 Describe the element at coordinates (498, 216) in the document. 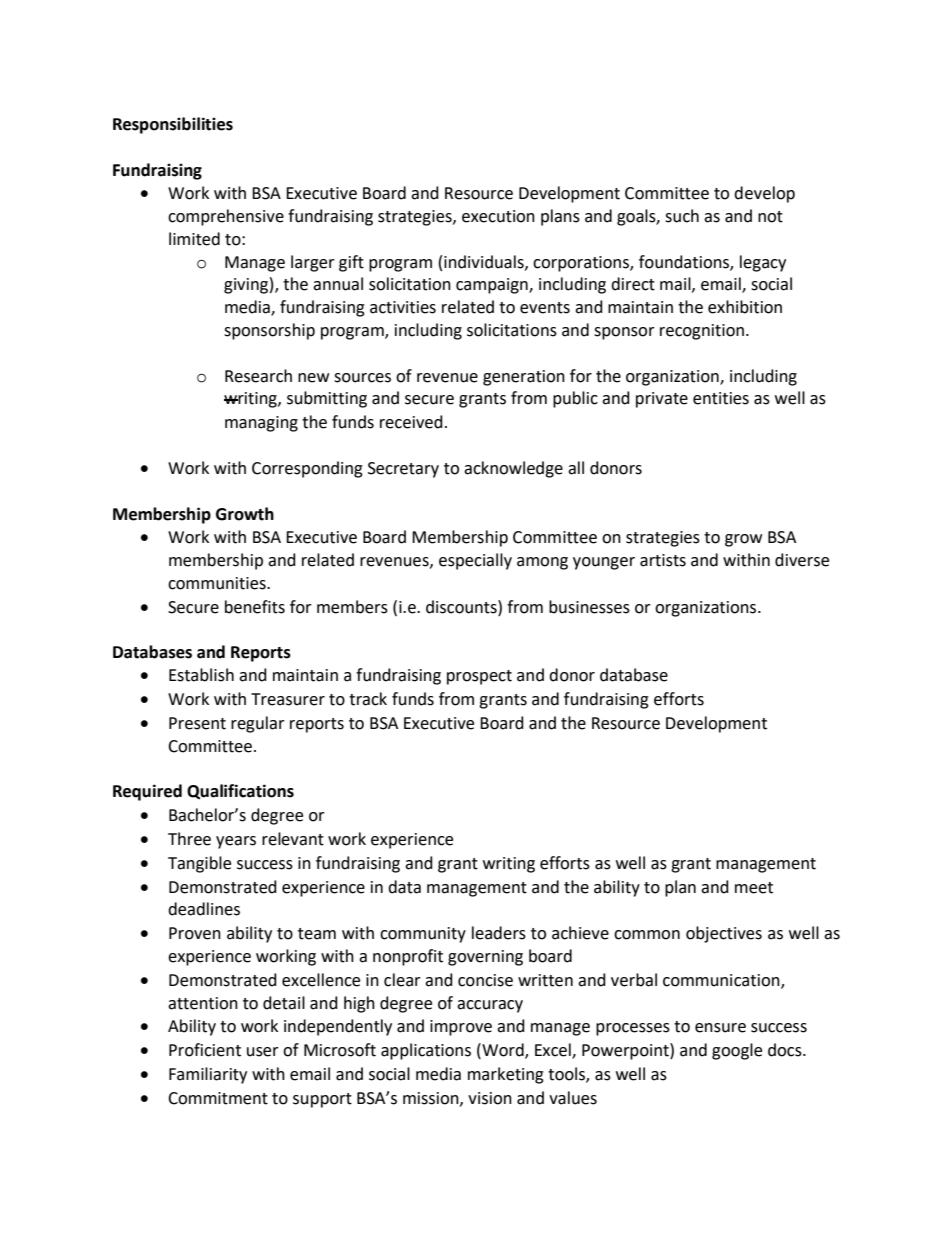

I see `execution` at that location.
